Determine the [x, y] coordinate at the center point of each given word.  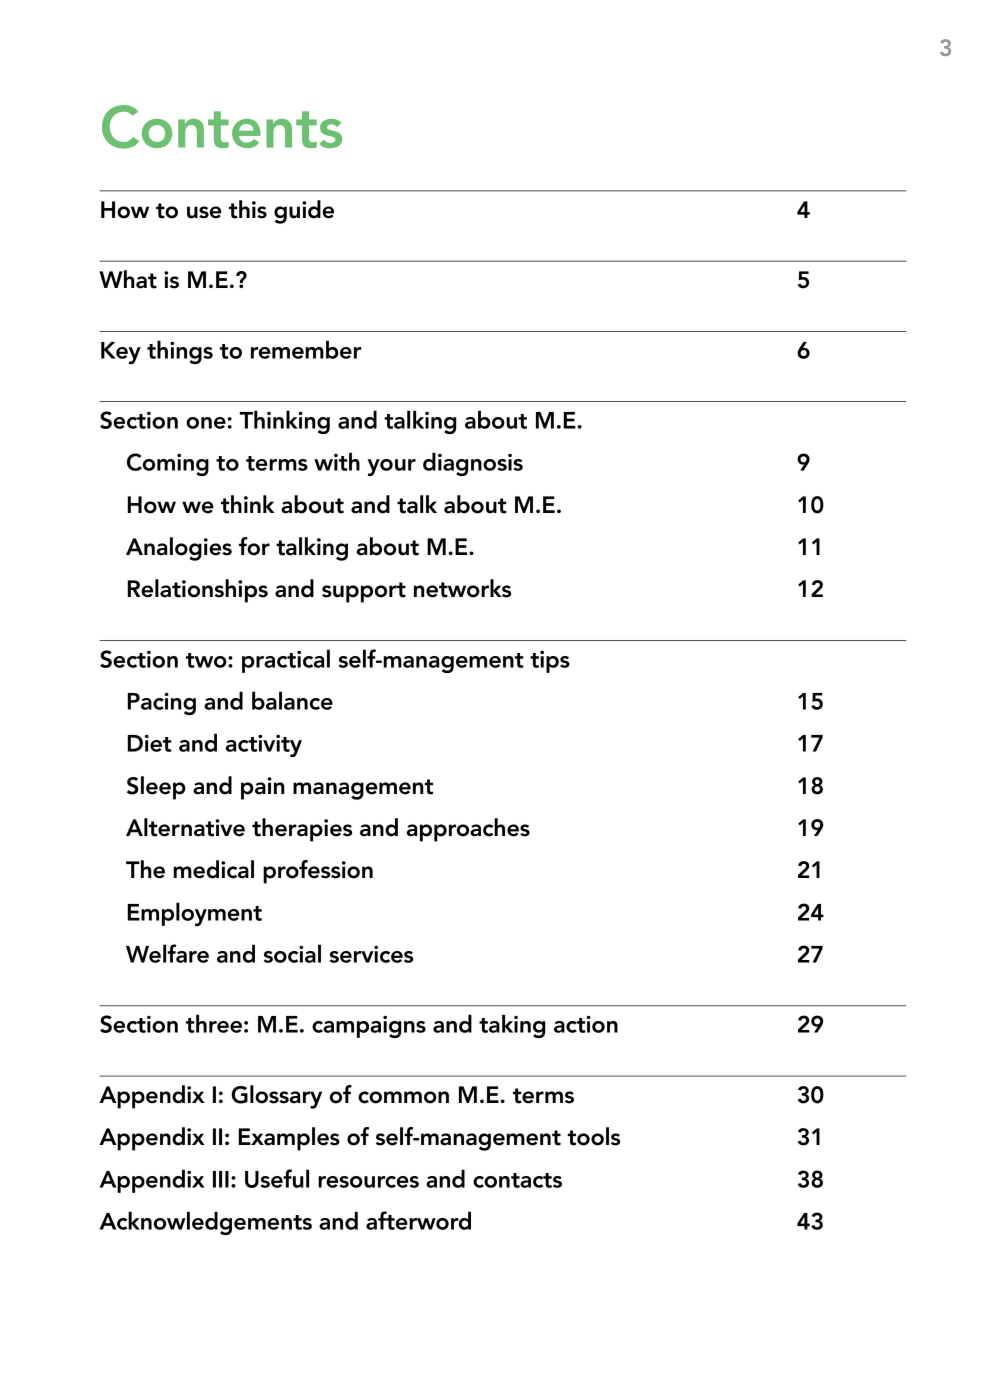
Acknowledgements [205, 1223]
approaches [468, 830]
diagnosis [473, 464]
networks [462, 588]
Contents [222, 127]
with [337, 461]
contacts [517, 1180]
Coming [168, 464]
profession [318, 872]
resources [368, 1182]
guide [304, 212]
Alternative [185, 827]
